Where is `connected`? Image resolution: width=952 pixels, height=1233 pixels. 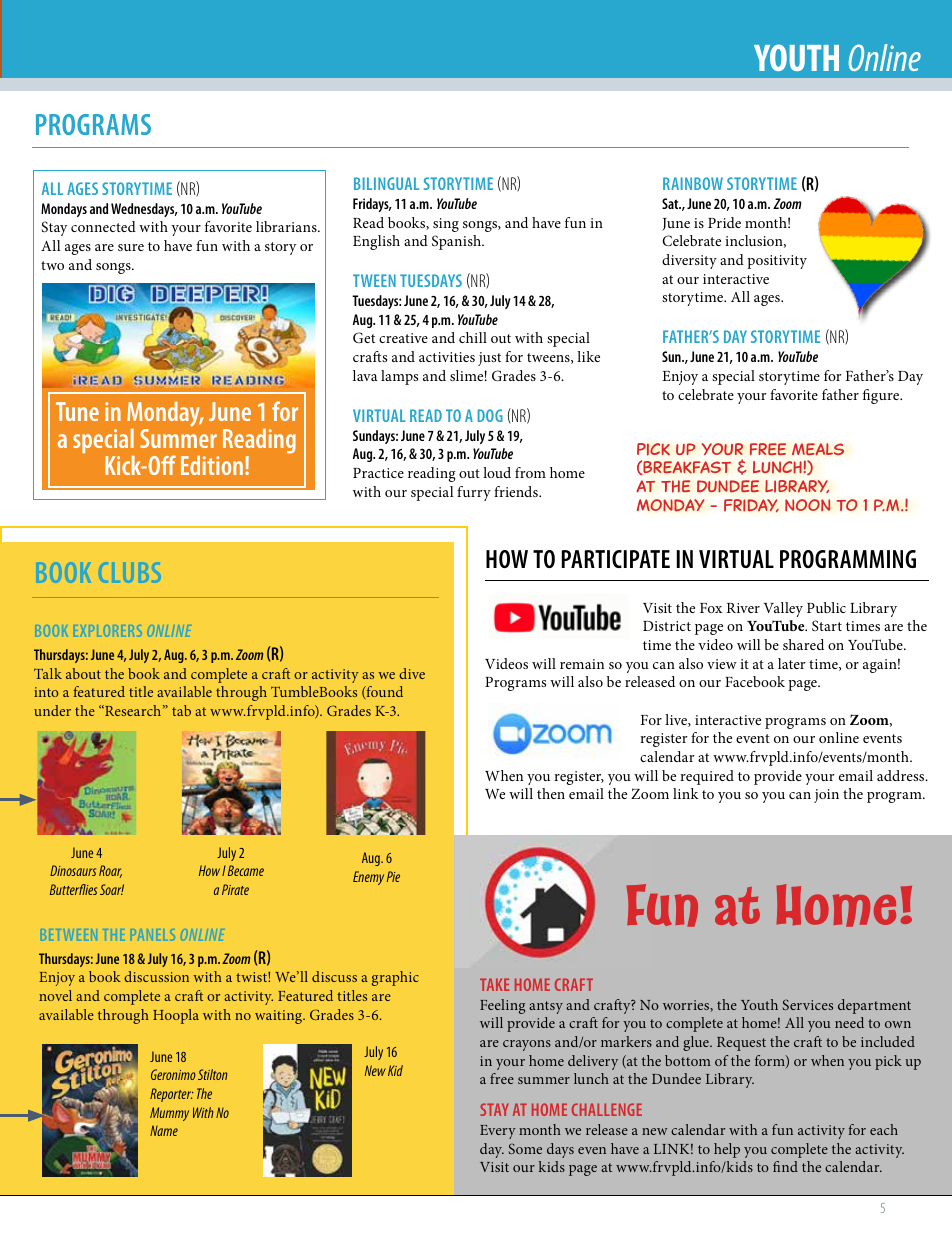
connected is located at coordinates (103, 226).
